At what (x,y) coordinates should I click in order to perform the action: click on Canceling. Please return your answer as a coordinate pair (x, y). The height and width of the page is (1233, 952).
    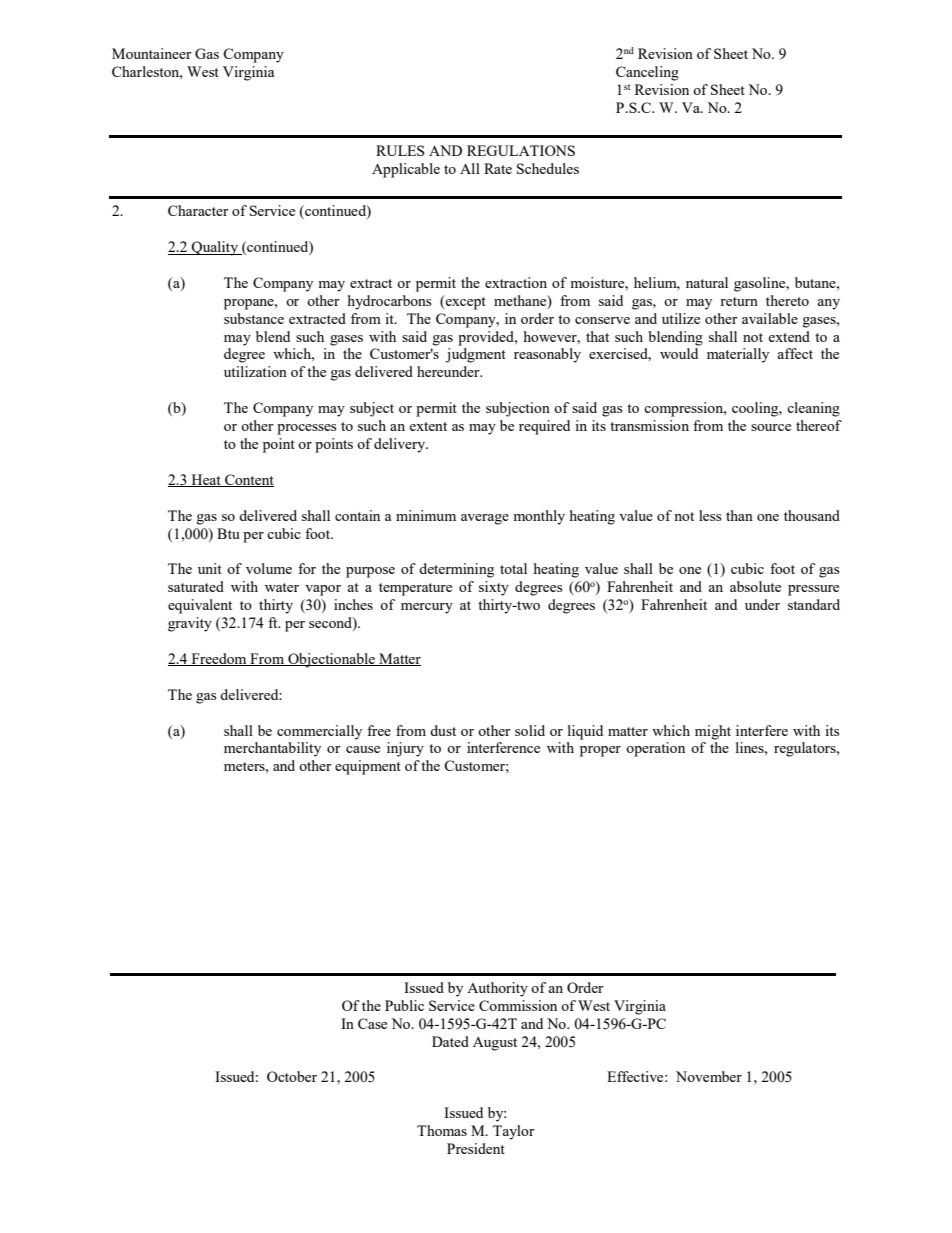
    Looking at the image, I should click on (647, 73).
